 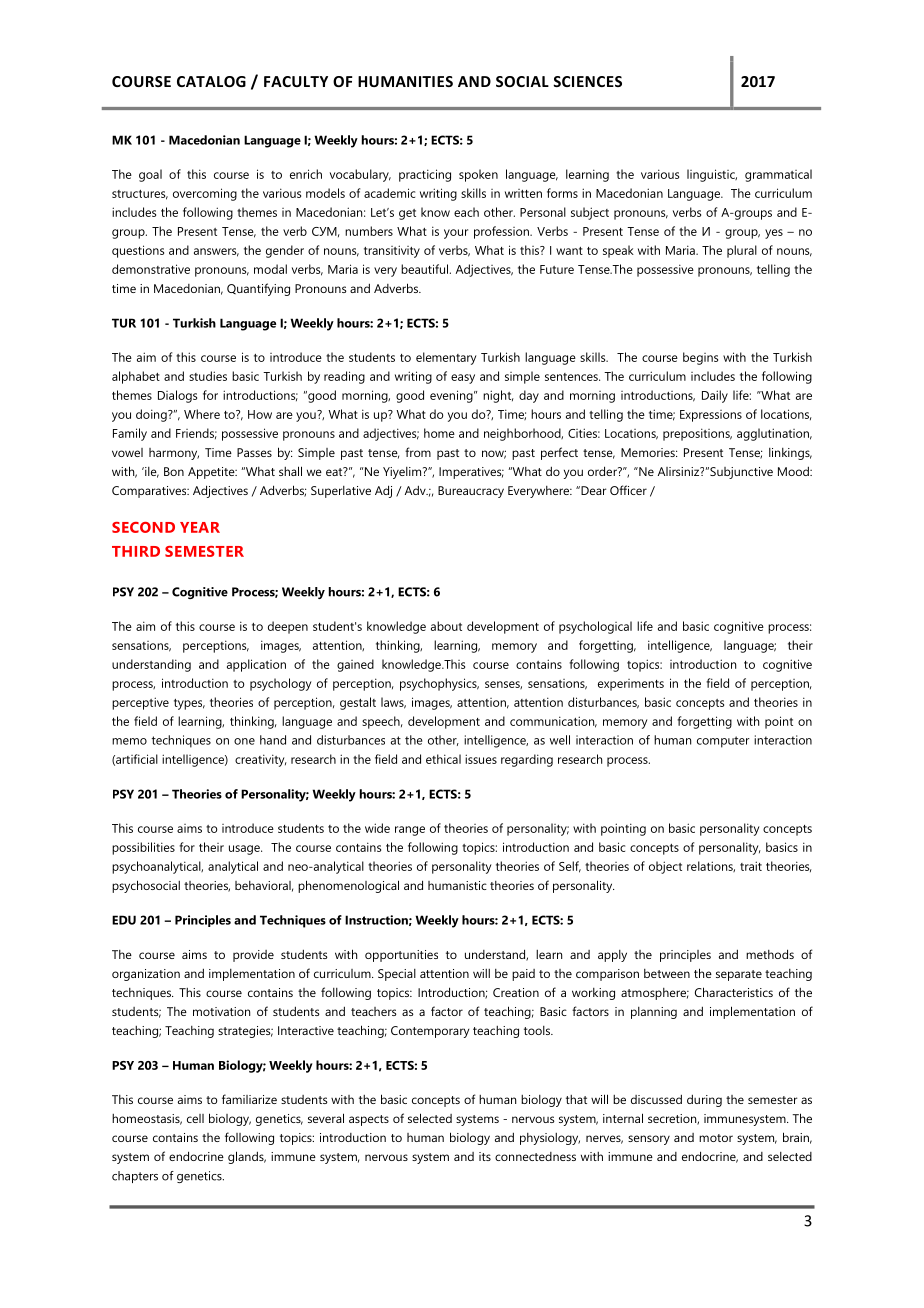 I want to click on spoken, so click(x=478, y=175).
